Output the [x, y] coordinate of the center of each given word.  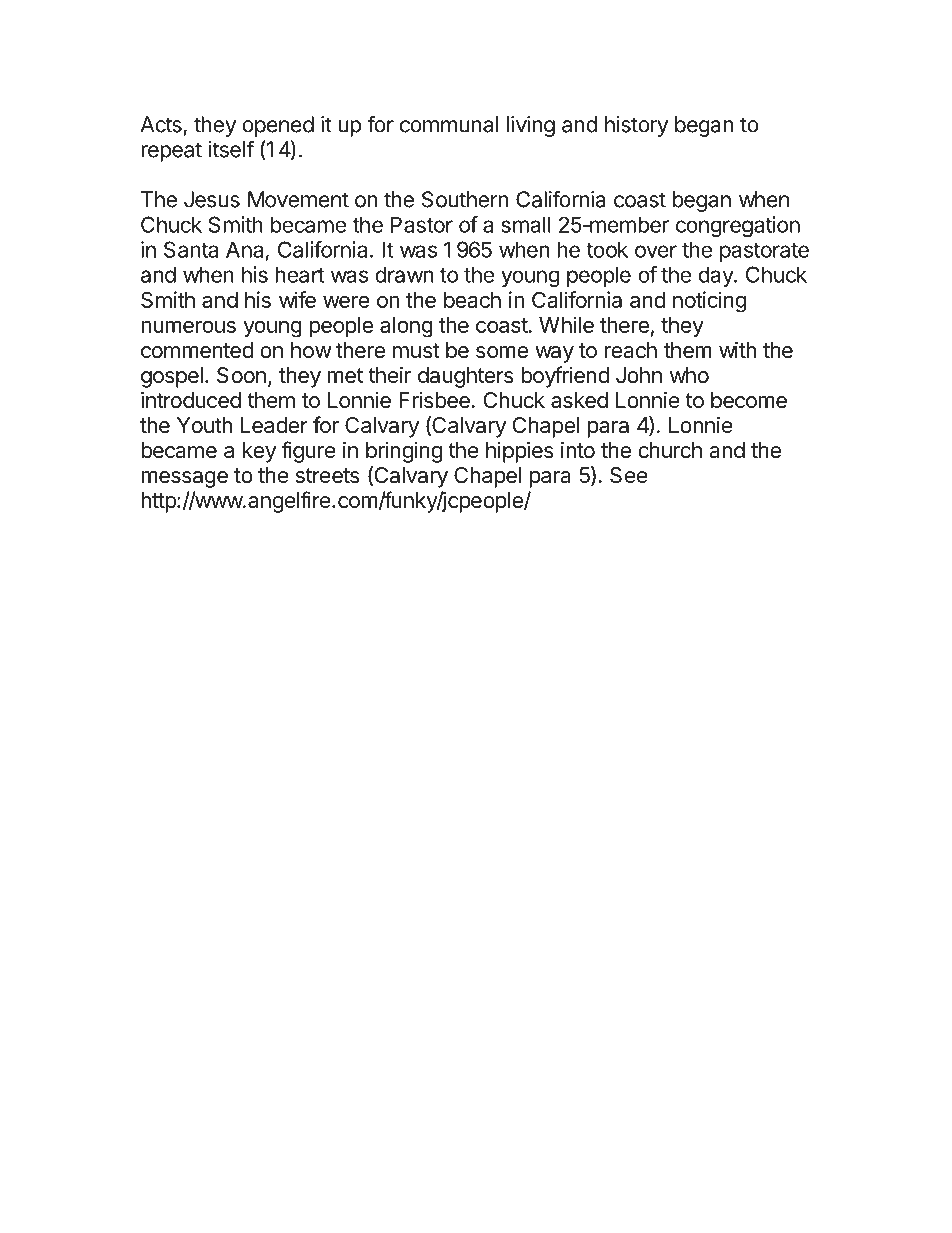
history [636, 126]
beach [472, 300]
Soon [241, 375]
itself [231, 149]
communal [449, 124]
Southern [465, 199]
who [689, 375]
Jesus [212, 199]
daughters [466, 377]
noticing [709, 302]
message [184, 479]
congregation [738, 226]
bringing [404, 452]
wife [297, 299]
